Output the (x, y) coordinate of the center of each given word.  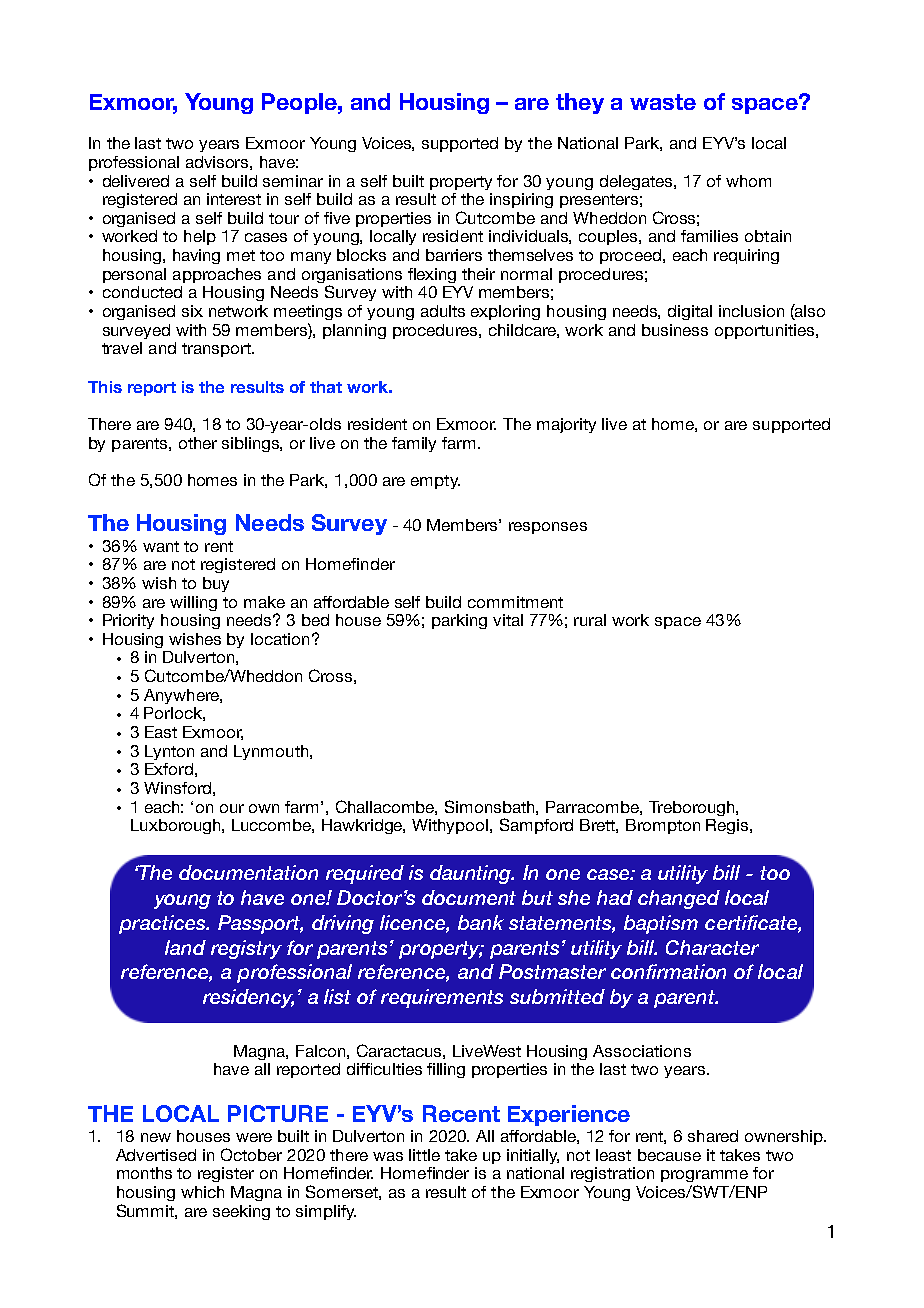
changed (679, 899)
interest (234, 199)
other (198, 443)
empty (435, 482)
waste (663, 102)
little (424, 1155)
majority (566, 425)
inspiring (521, 200)
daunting (472, 874)
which (202, 1192)
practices (163, 924)
